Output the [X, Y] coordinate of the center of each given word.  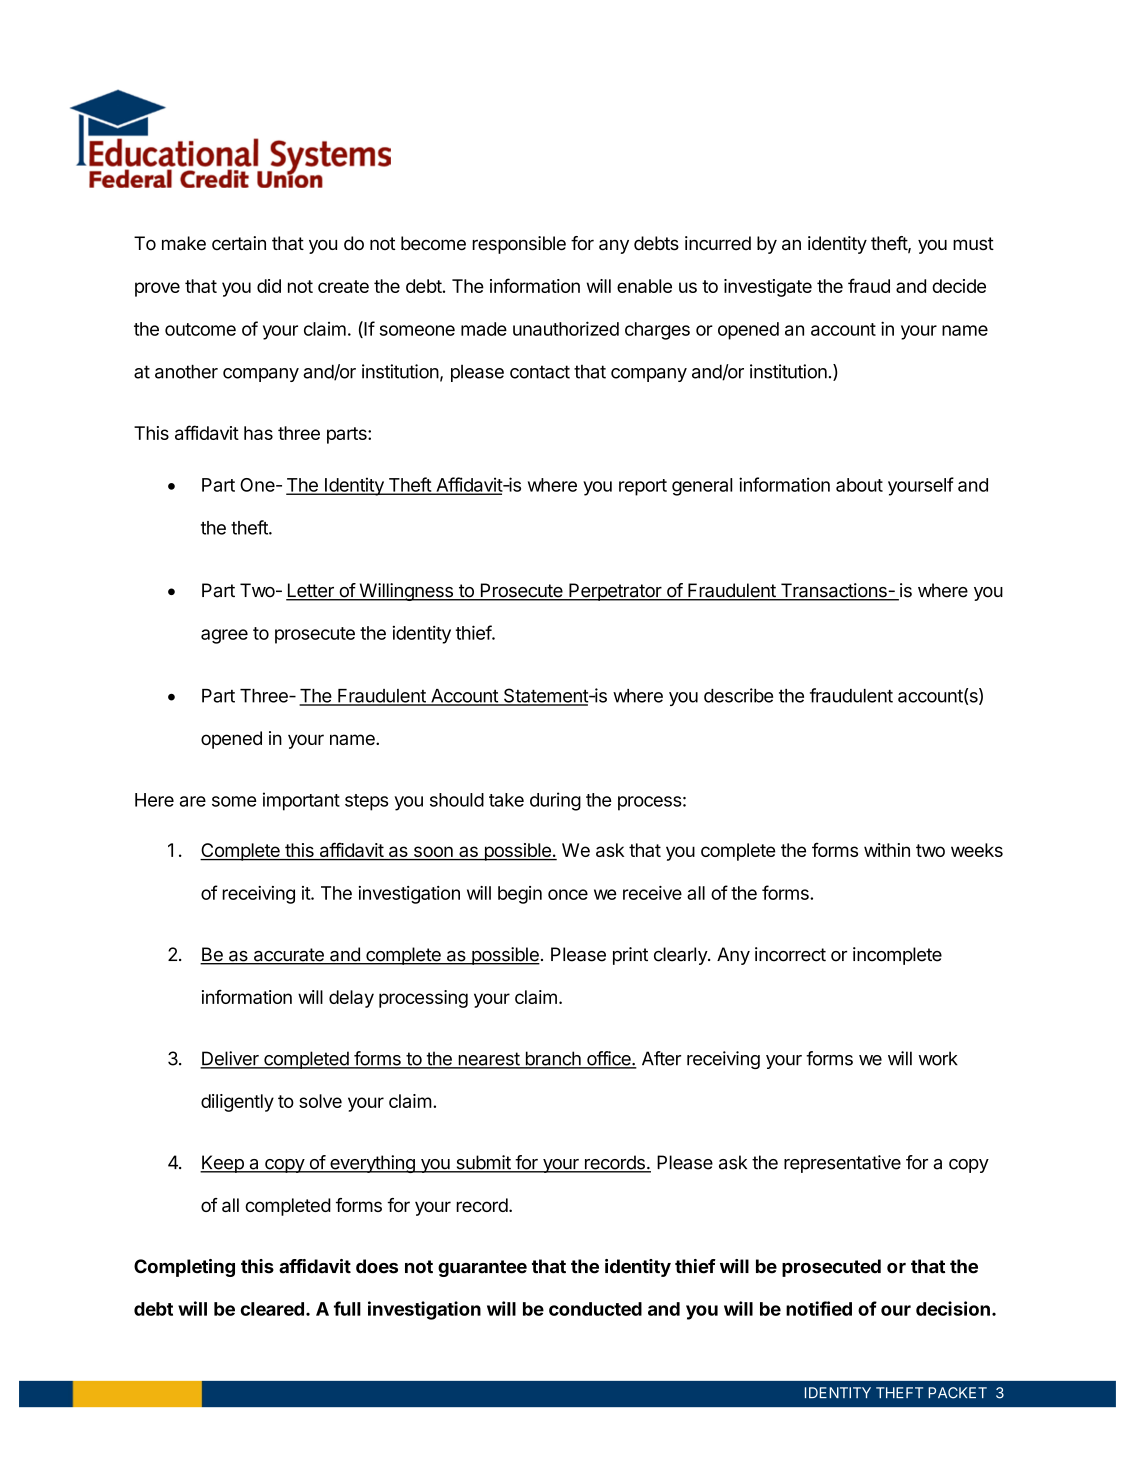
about [859, 485]
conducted [595, 1309]
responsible [519, 245]
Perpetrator [615, 592]
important [301, 801]
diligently [237, 1103]
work [938, 1058]
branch [553, 1059]
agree [224, 636]
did [269, 286]
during [555, 801]
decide [959, 286]
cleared [272, 1309]
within [887, 850]
